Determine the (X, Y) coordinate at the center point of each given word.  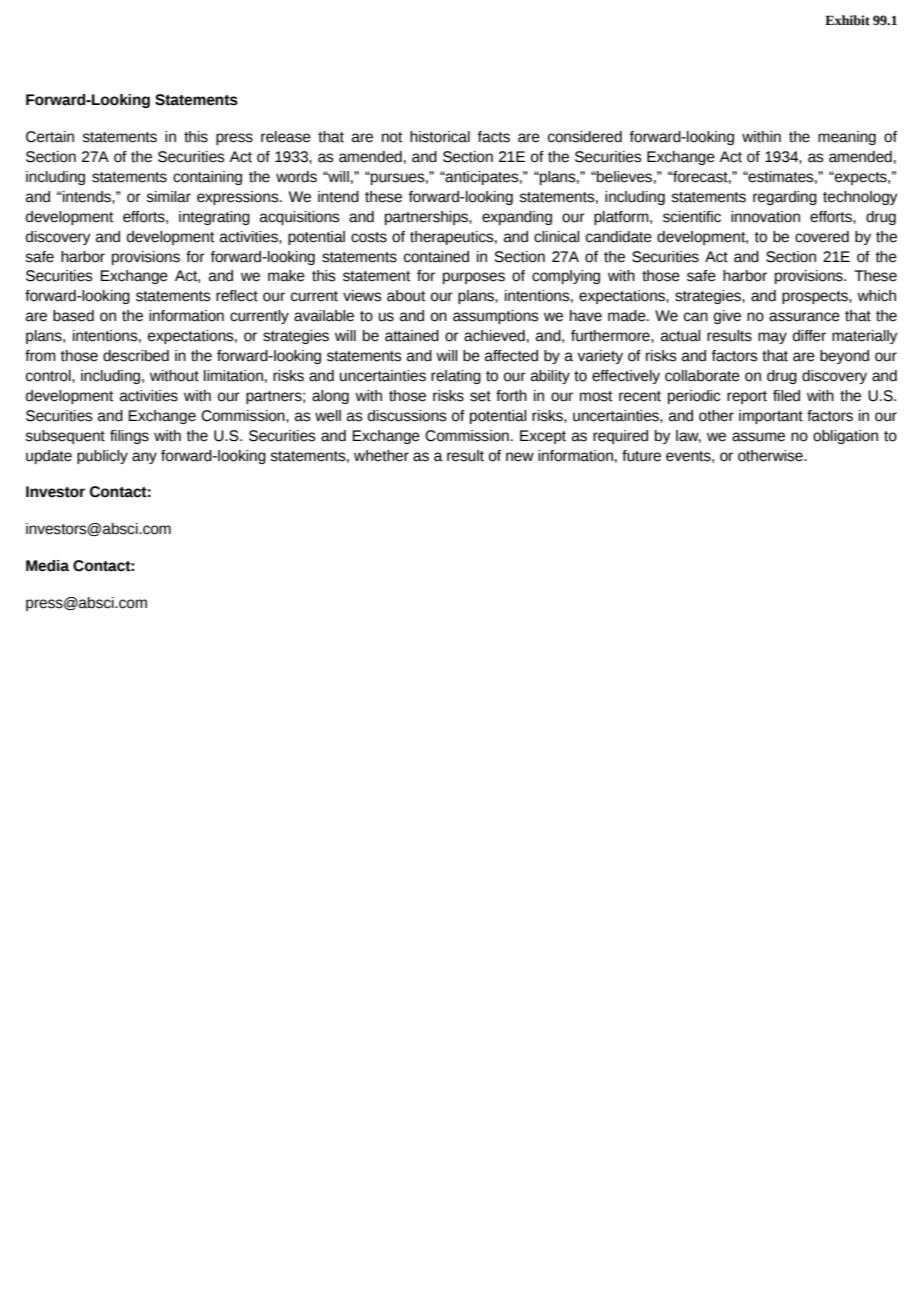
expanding (517, 218)
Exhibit (847, 20)
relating (456, 377)
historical (440, 137)
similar (168, 197)
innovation (765, 217)
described (136, 356)
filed (786, 396)
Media (47, 566)
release (286, 137)
